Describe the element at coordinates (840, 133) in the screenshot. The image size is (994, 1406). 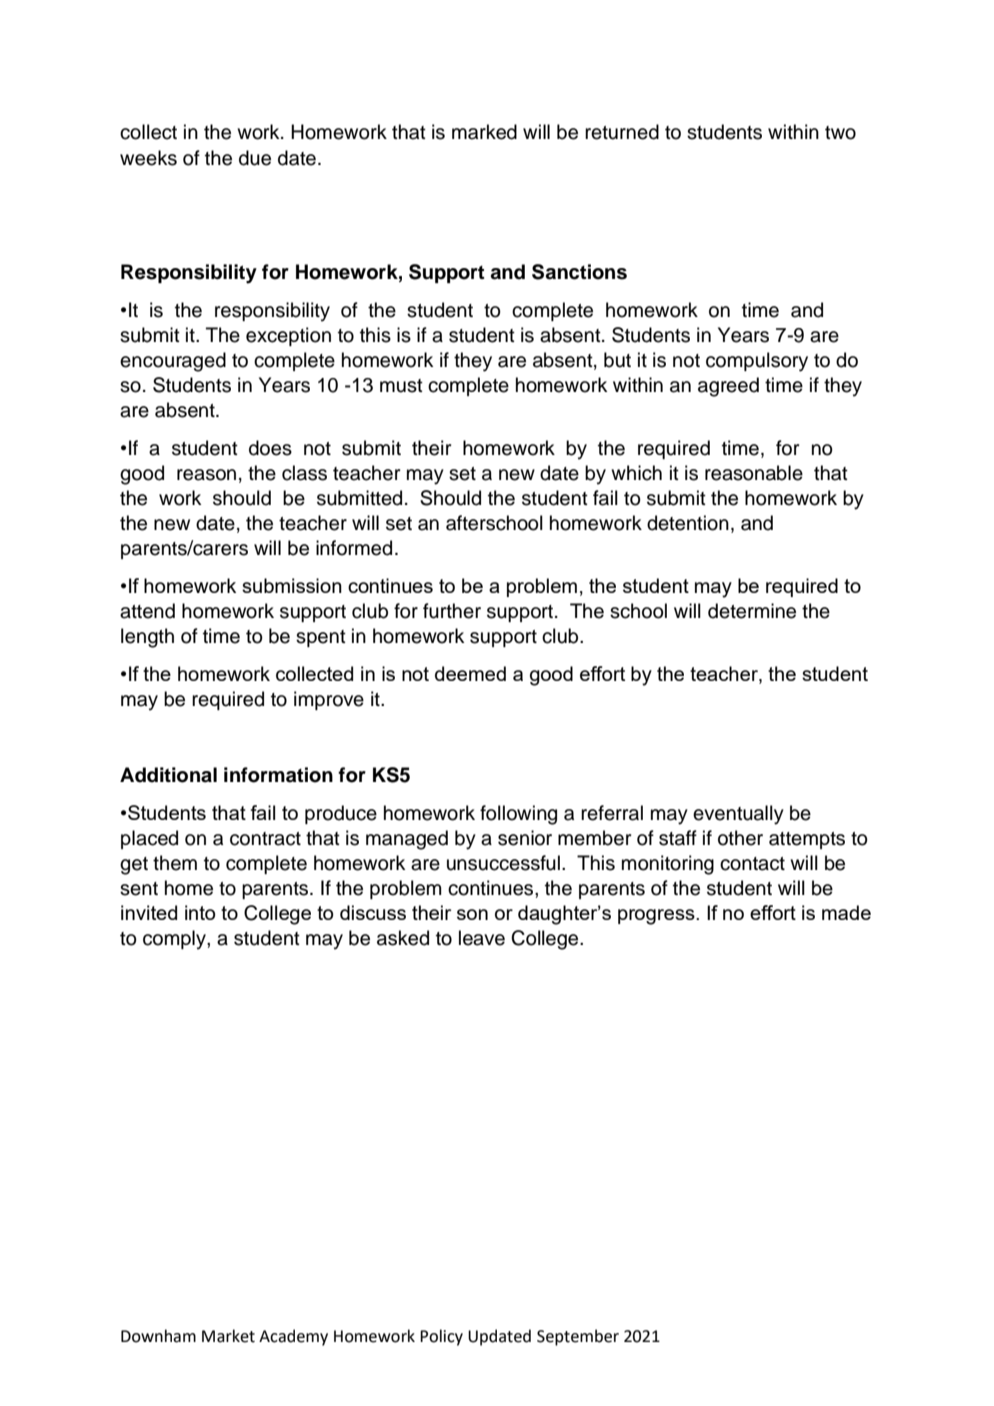
I see `two` at that location.
